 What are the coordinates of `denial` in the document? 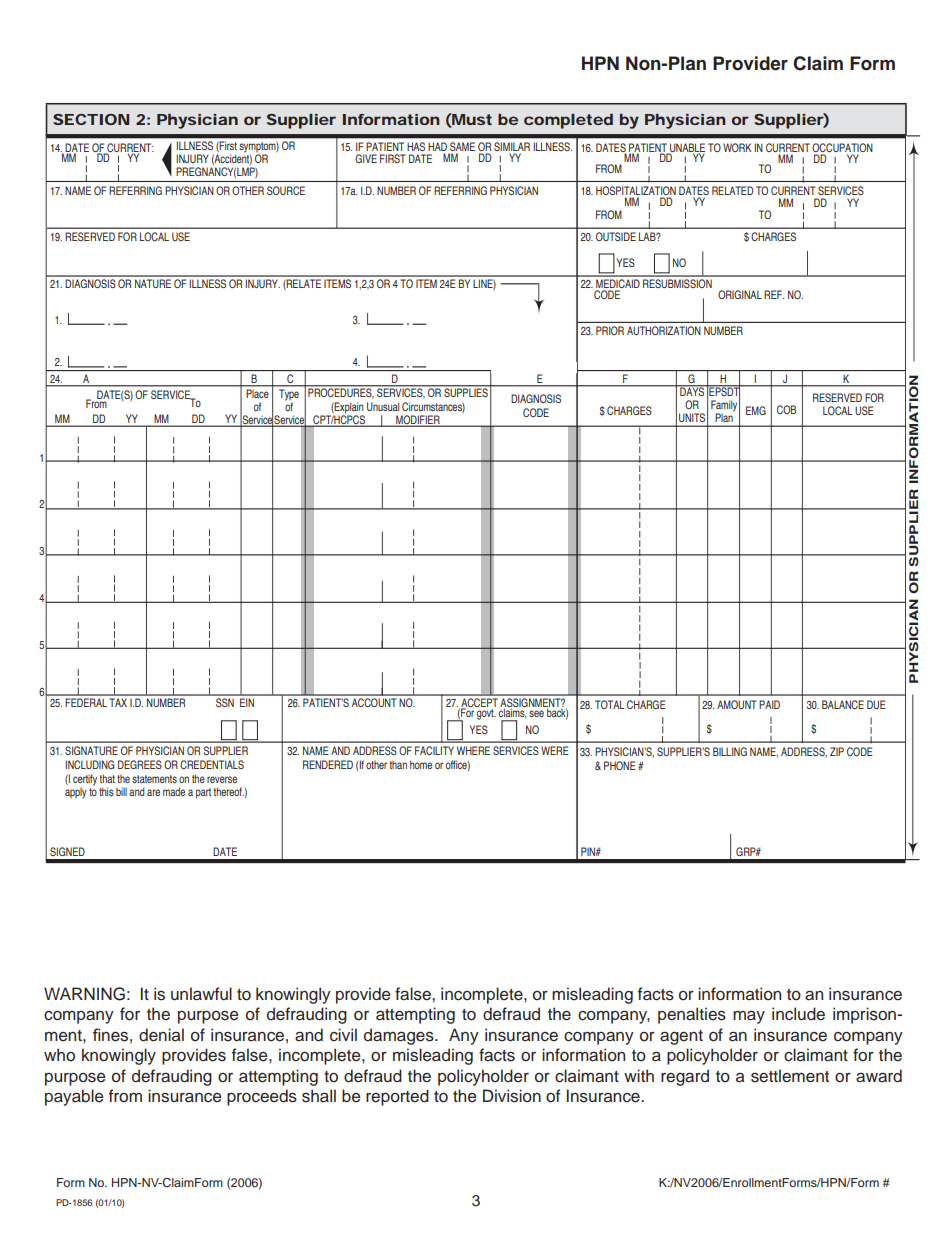 It's located at (161, 1035).
